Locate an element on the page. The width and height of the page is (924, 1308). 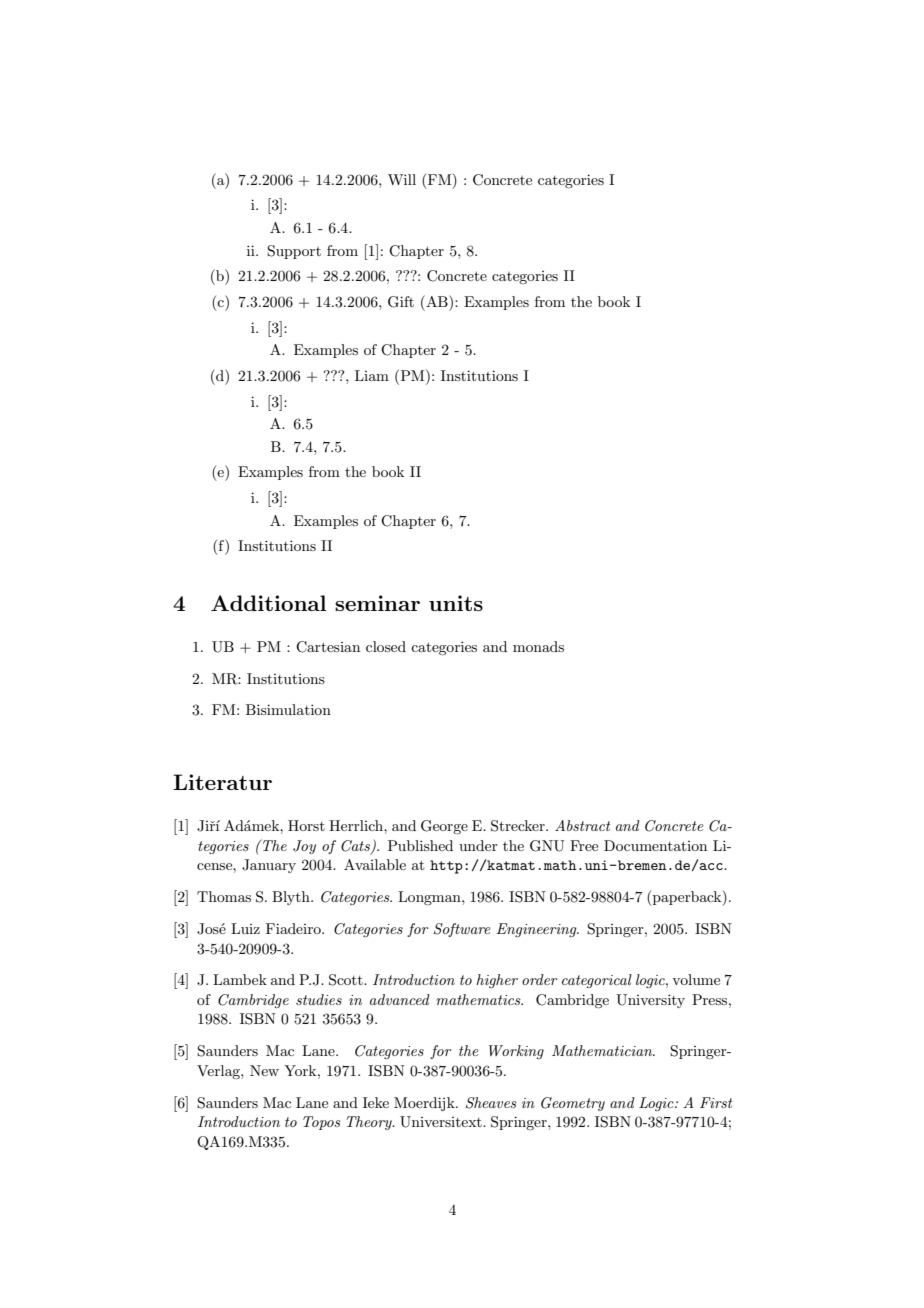
Liam is located at coordinates (372, 375).
